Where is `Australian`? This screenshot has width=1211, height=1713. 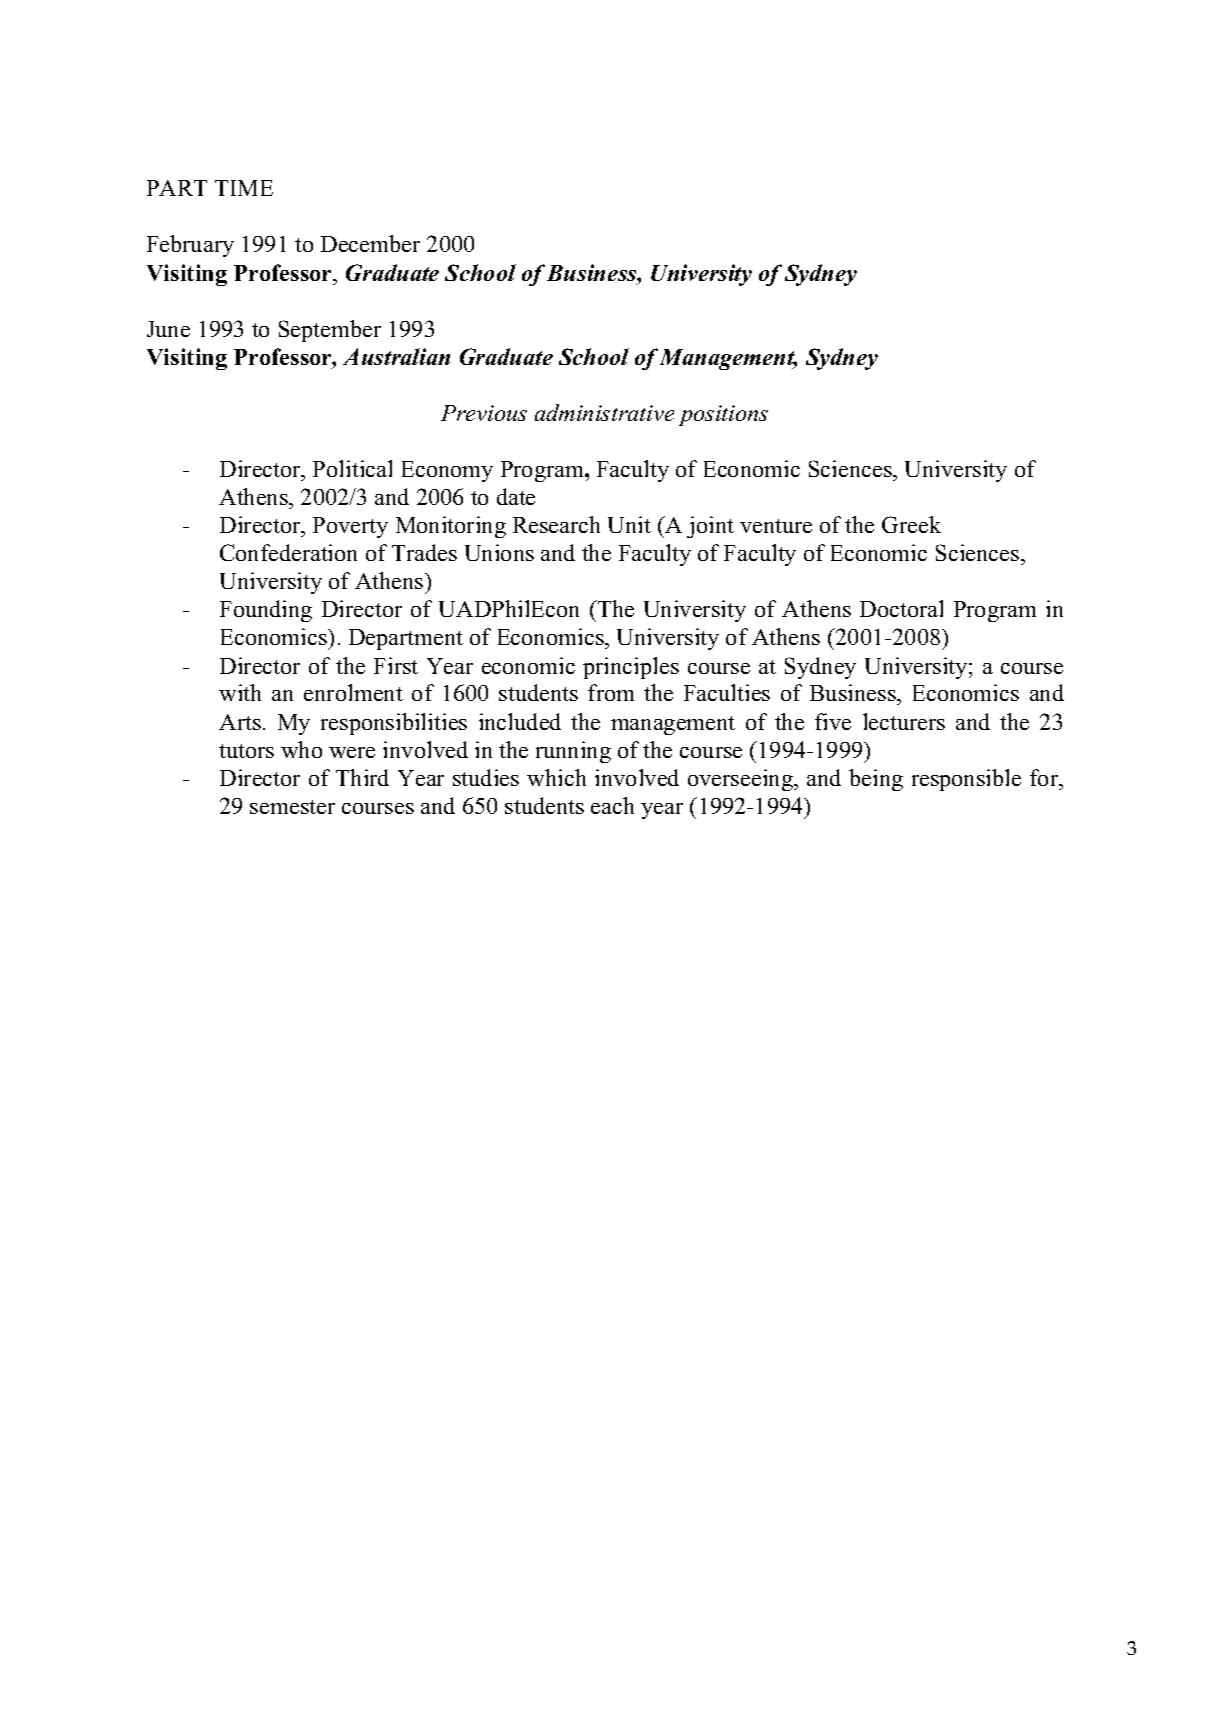
Australian is located at coordinates (396, 356).
